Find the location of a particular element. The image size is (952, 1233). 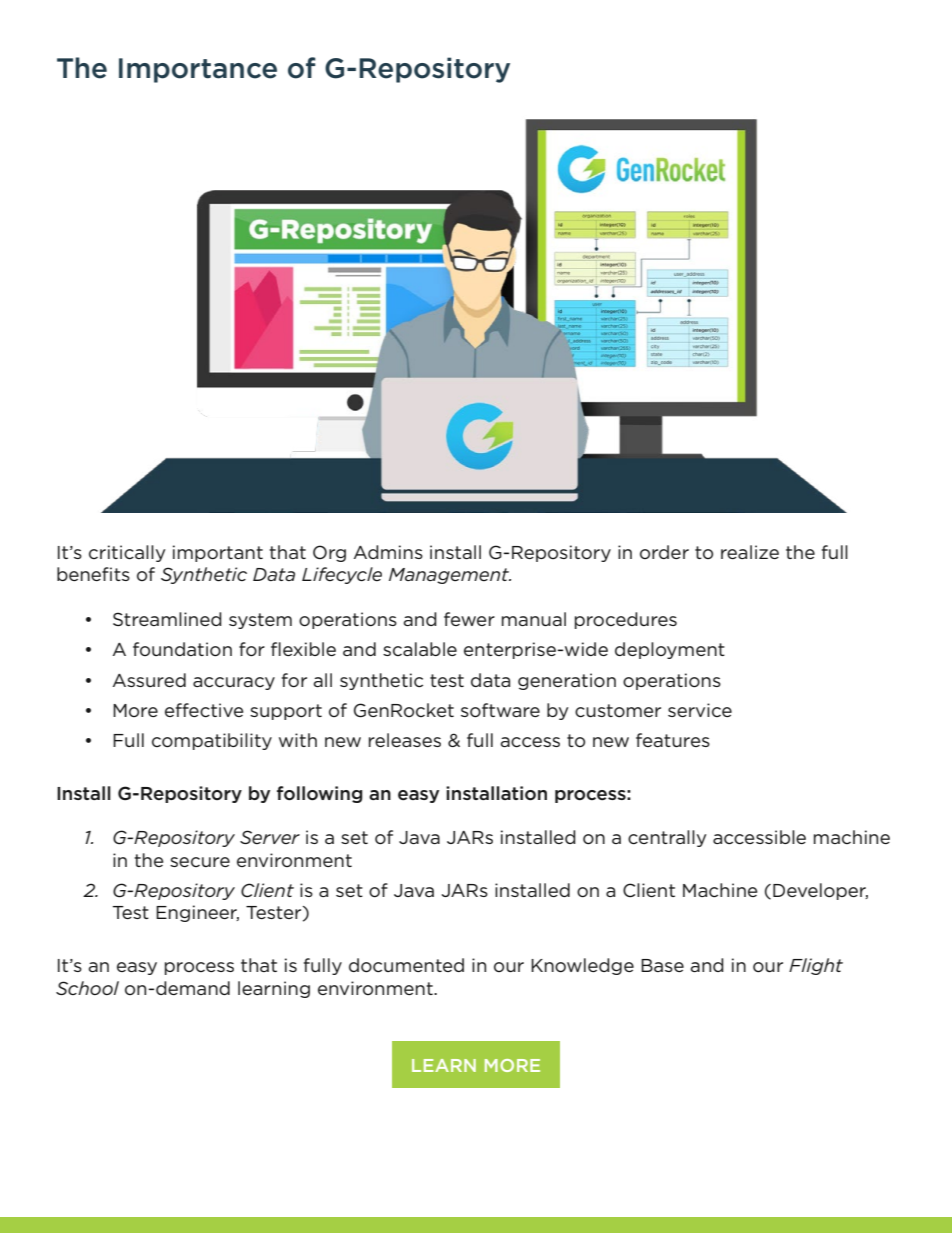

School is located at coordinates (87, 988).
